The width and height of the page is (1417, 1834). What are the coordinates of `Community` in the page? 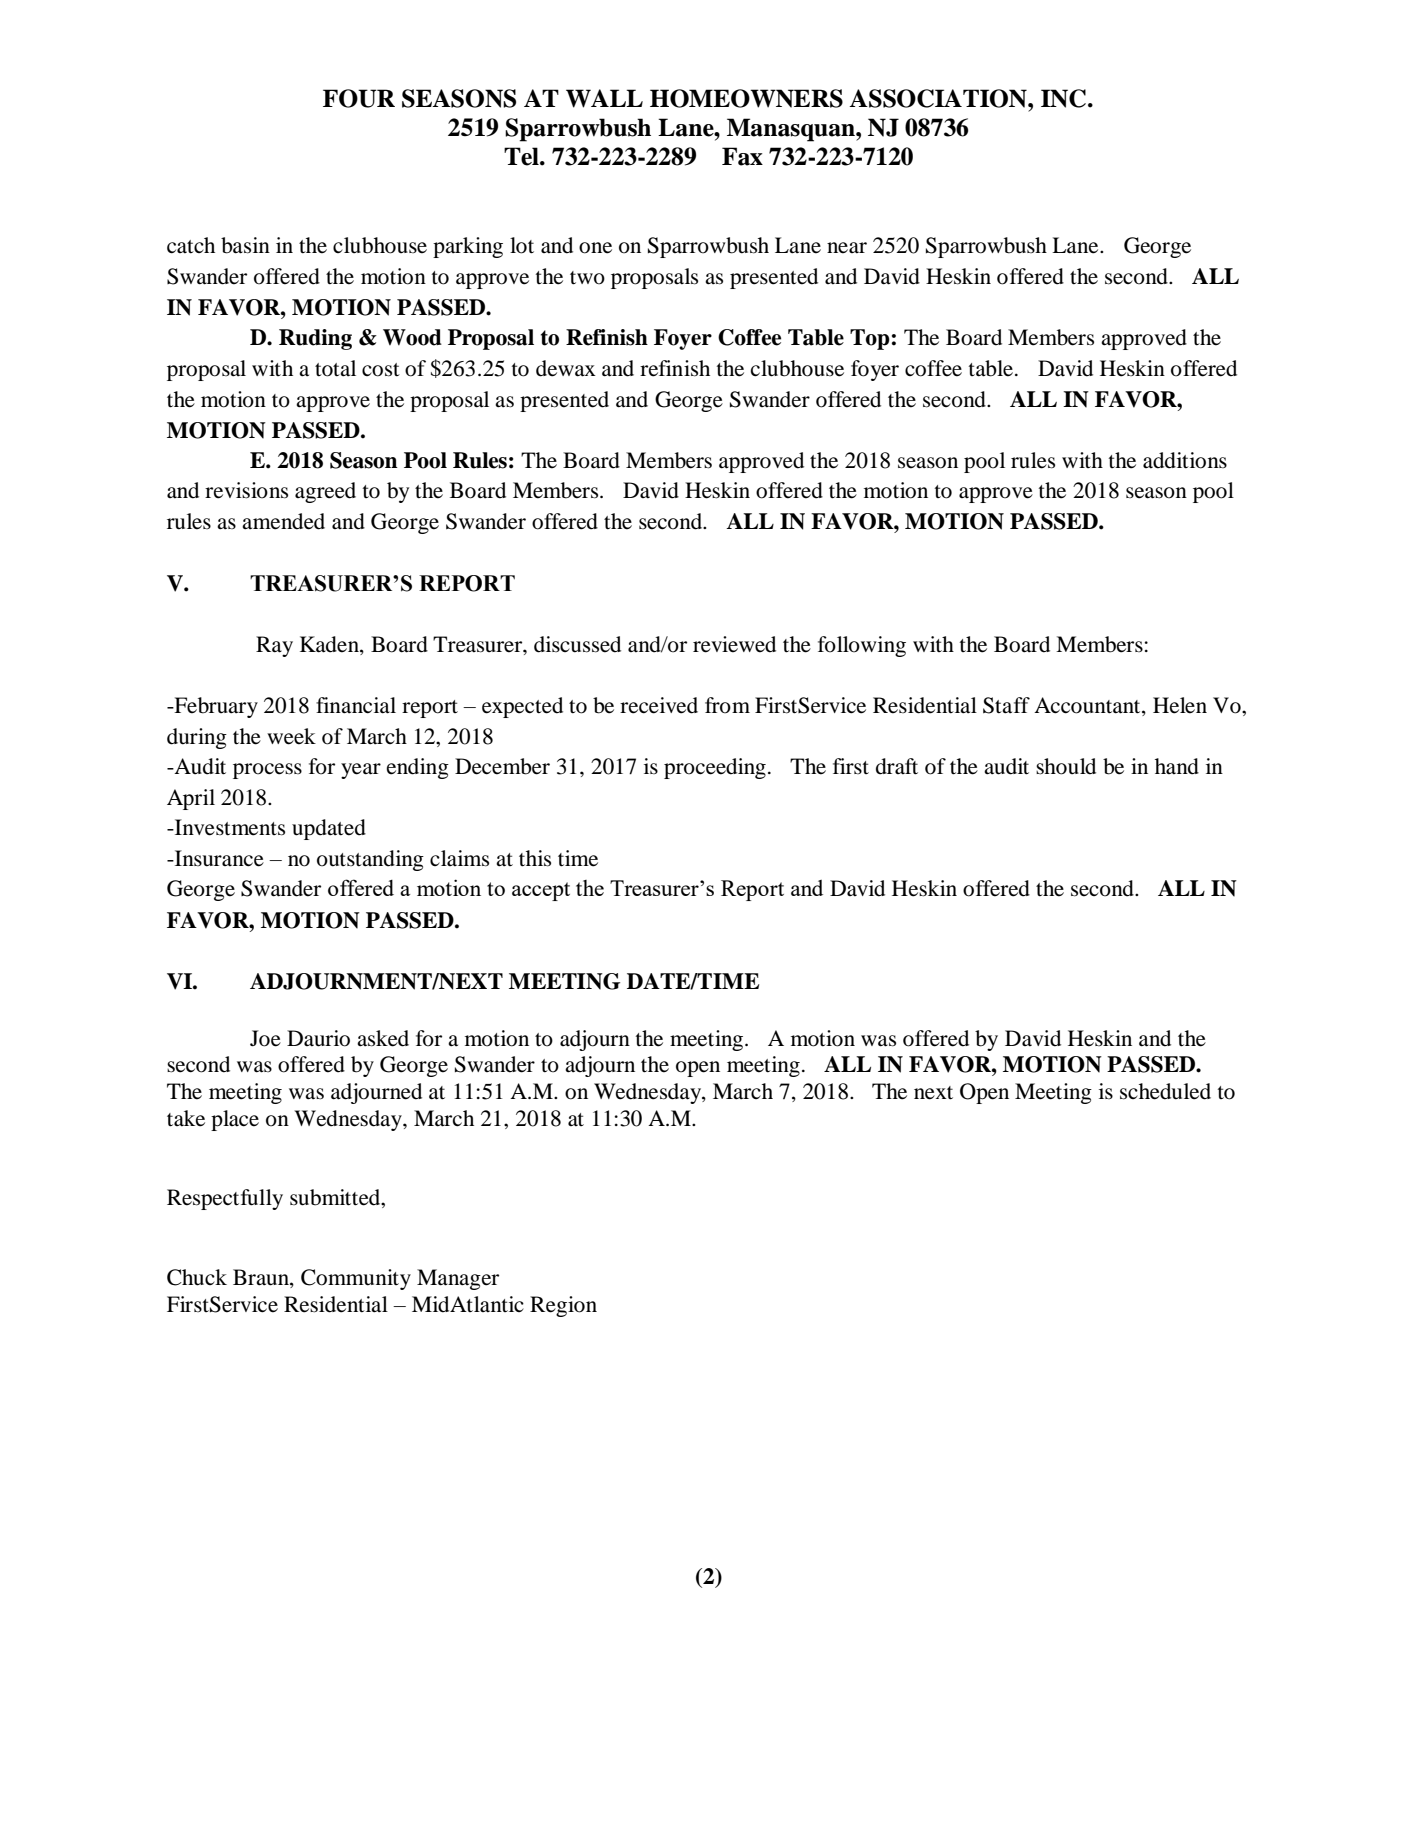 It's located at (356, 1279).
